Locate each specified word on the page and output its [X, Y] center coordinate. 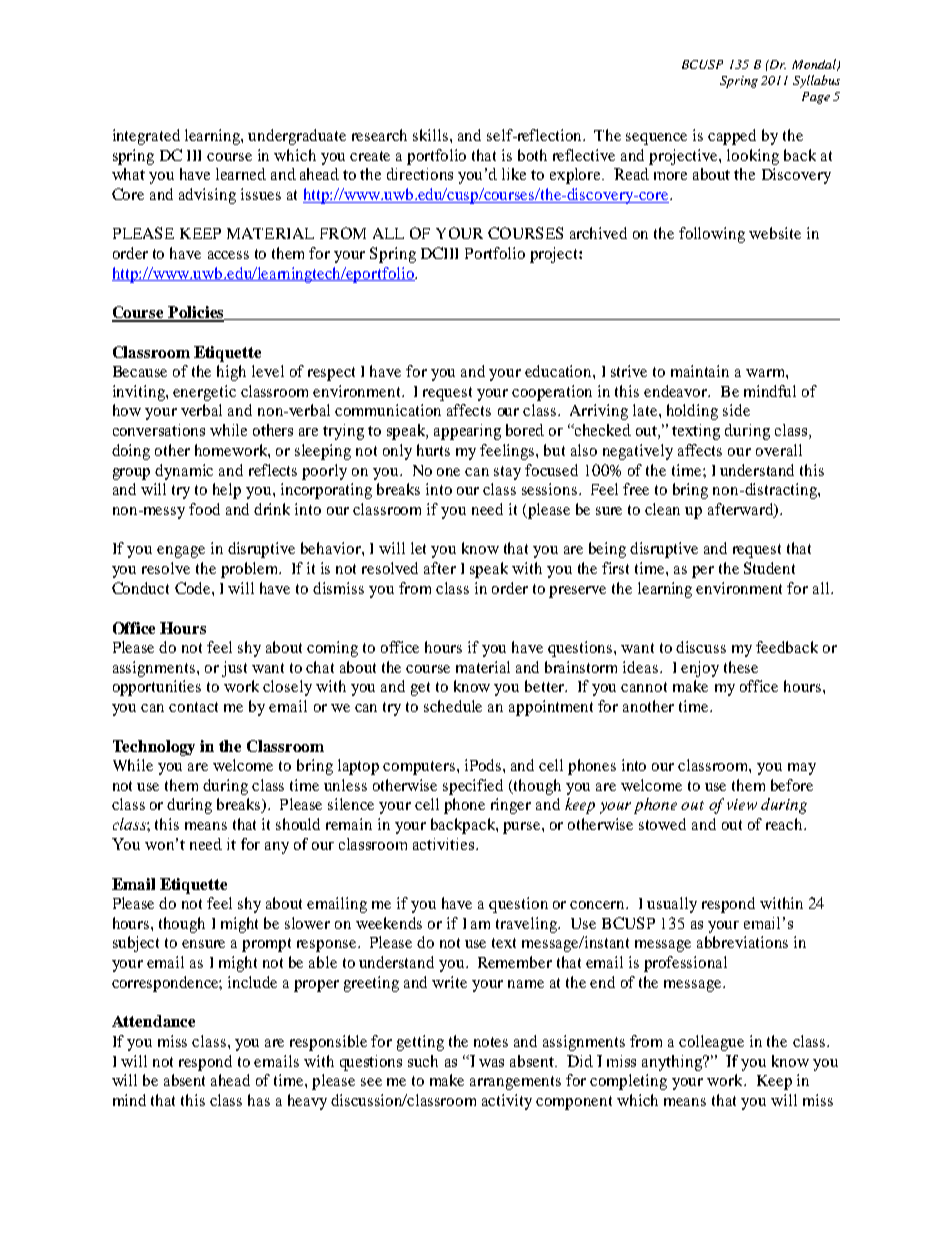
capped [732, 137]
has [259, 1100]
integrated [146, 137]
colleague [711, 1043]
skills [432, 135]
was [491, 1063]
